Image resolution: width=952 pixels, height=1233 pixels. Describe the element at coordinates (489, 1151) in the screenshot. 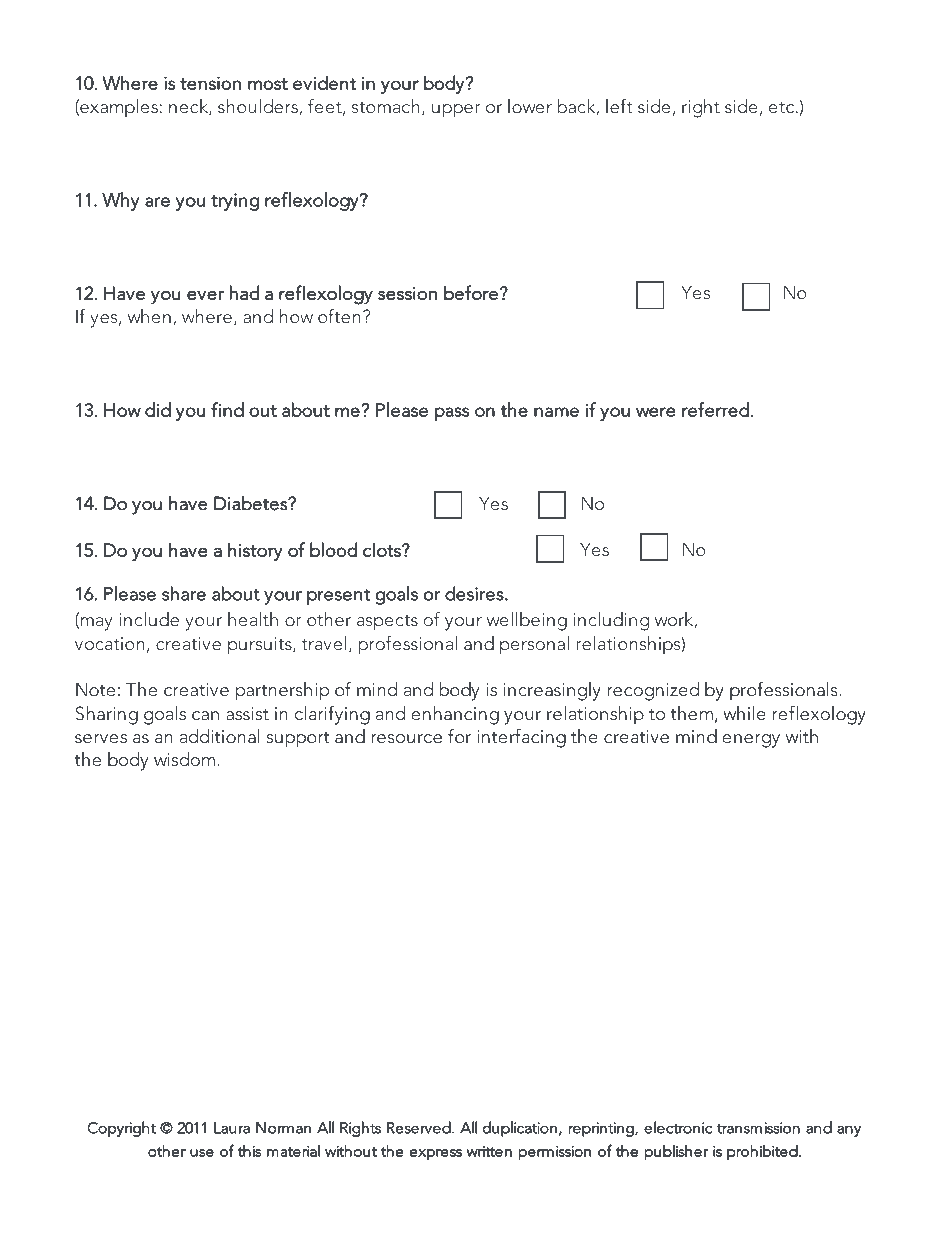

I see `written` at that location.
